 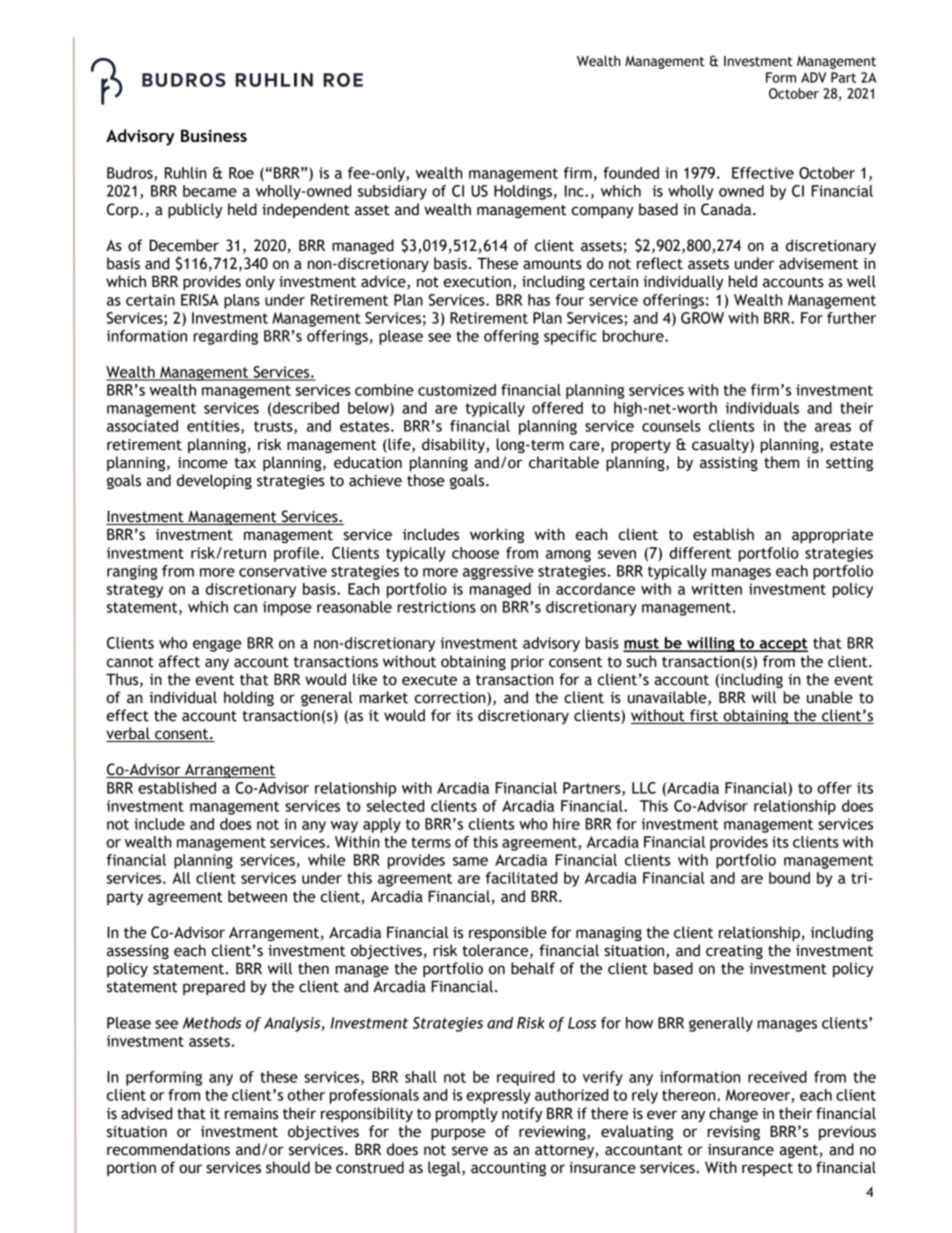 I want to click on serve, so click(x=470, y=1151).
